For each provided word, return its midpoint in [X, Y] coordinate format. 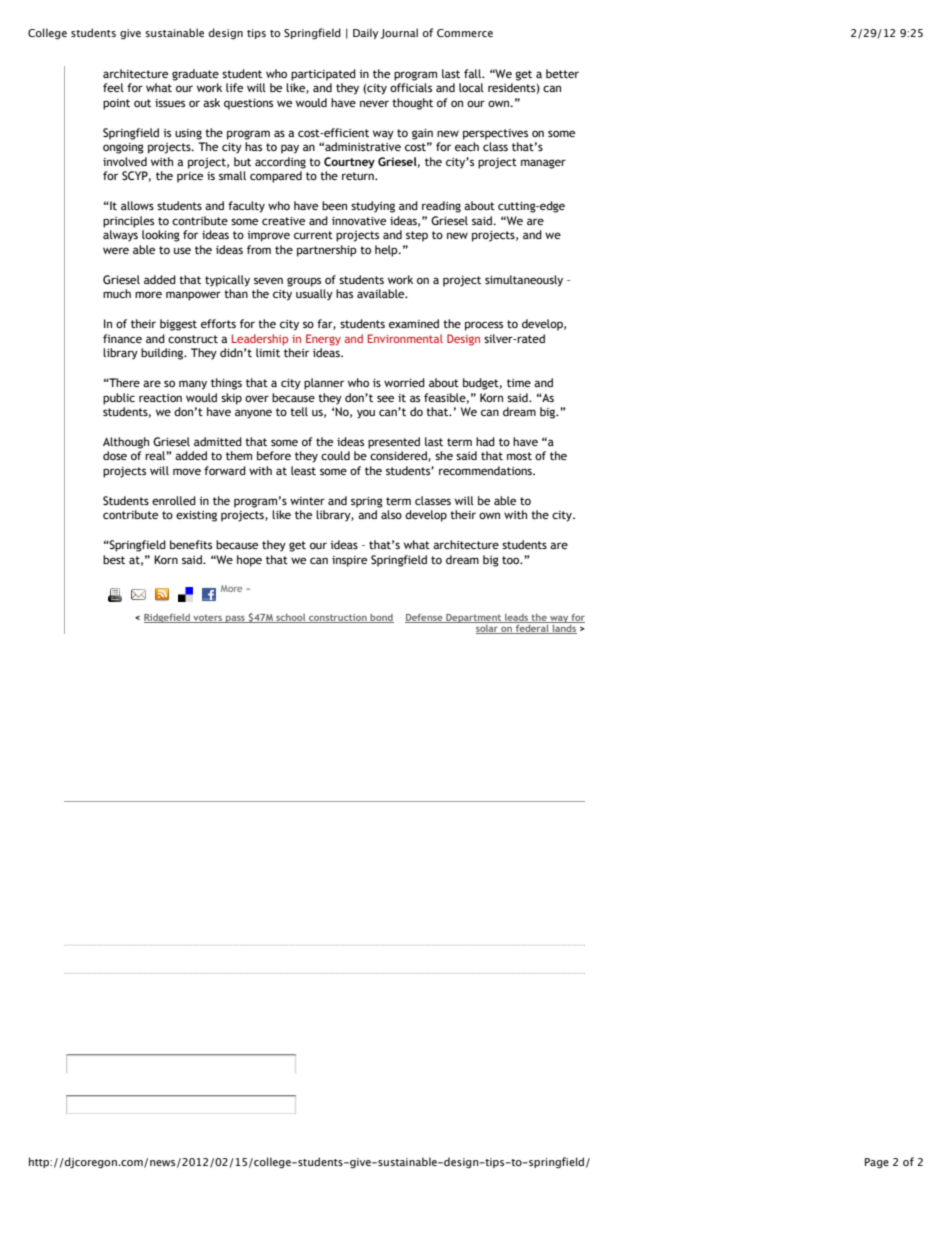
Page [877, 1163]
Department [474, 618]
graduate [195, 75]
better [562, 73]
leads [517, 618]
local [471, 87]
